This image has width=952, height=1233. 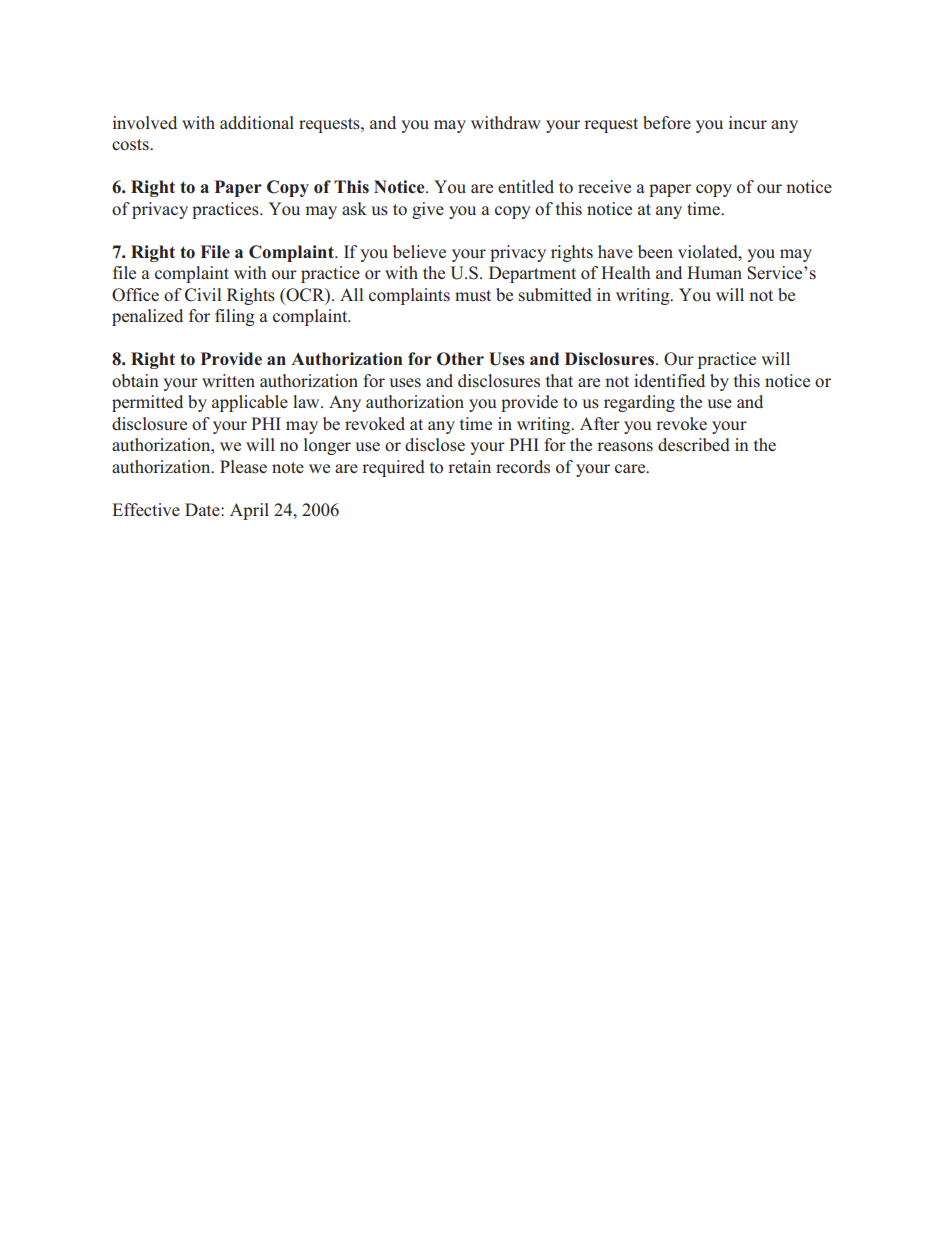 I want to click on entitled, so click(x=526, y=186).
